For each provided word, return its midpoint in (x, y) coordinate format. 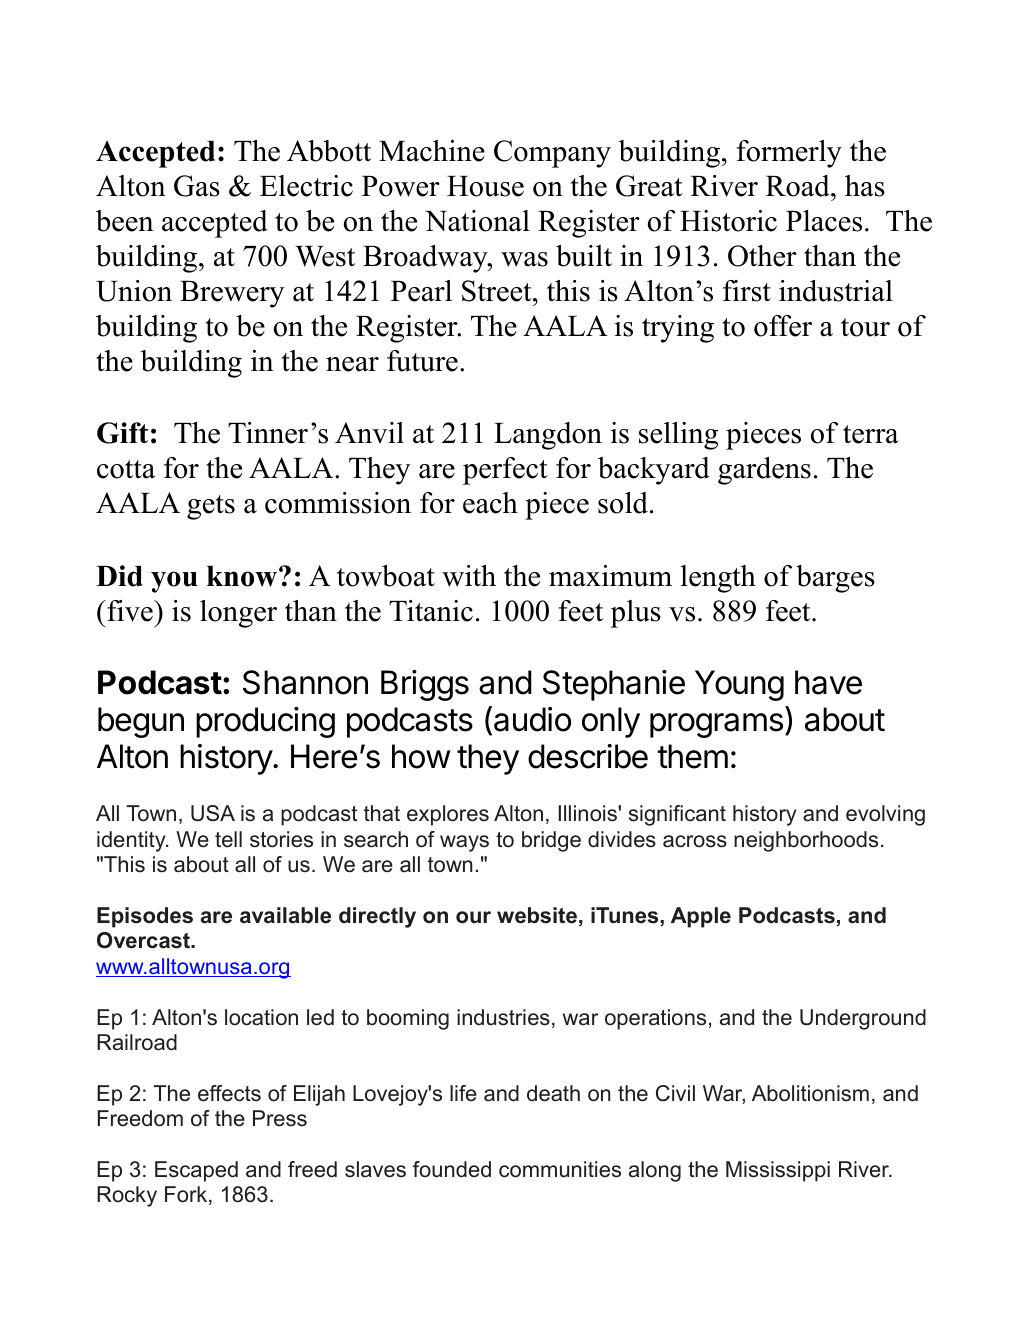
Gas (197, 186)
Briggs (425, 685)
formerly (789, 154)
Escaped (196, 1171)
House (485, 186)
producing (265, 722)
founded (452, 1169)
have (828, 682)
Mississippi (778, 1171)
